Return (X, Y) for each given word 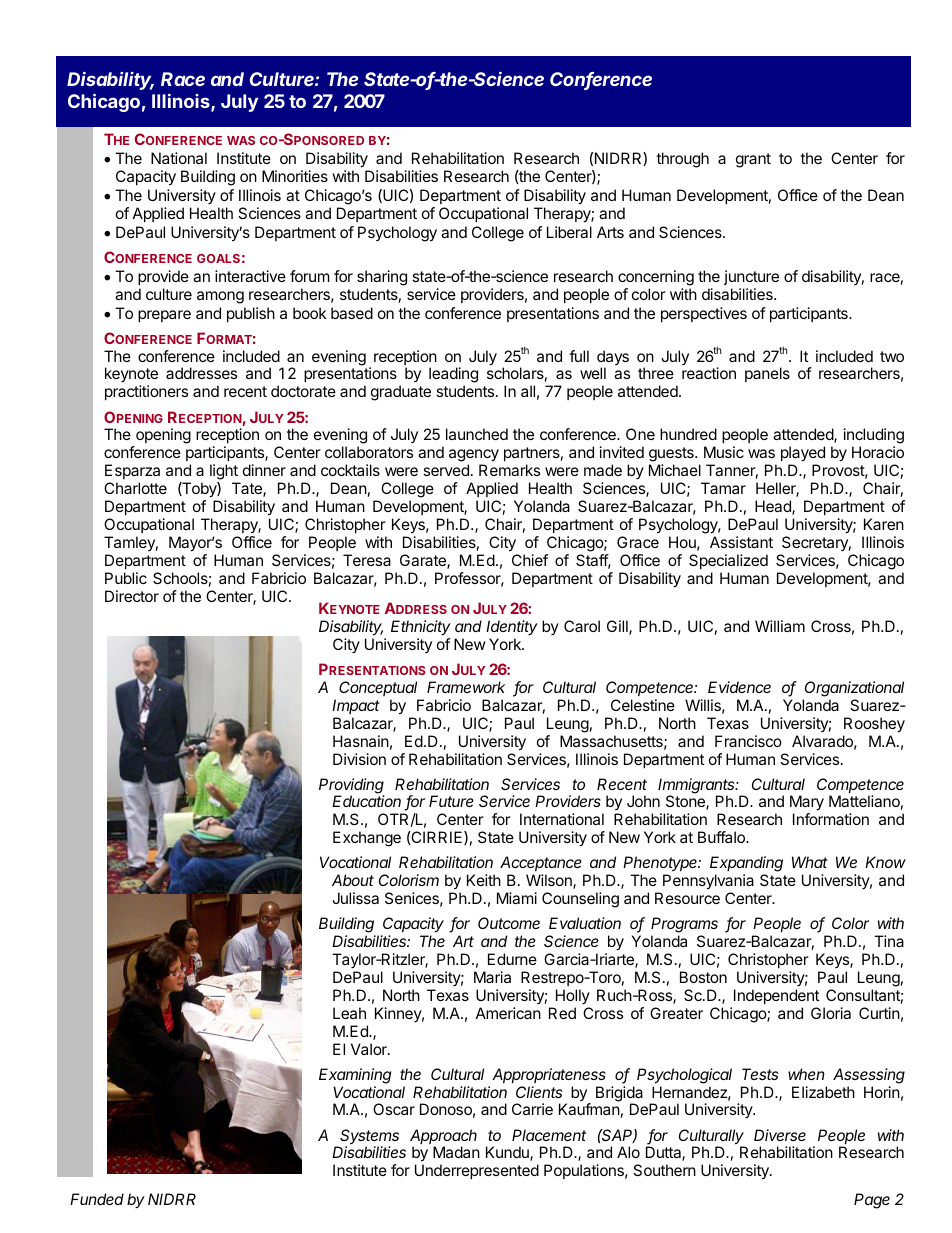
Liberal (569, 232)
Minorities (295, 176)
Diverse (780, 1135)
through (682, 160)
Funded (97, 1199)
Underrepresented (477, 1171)
